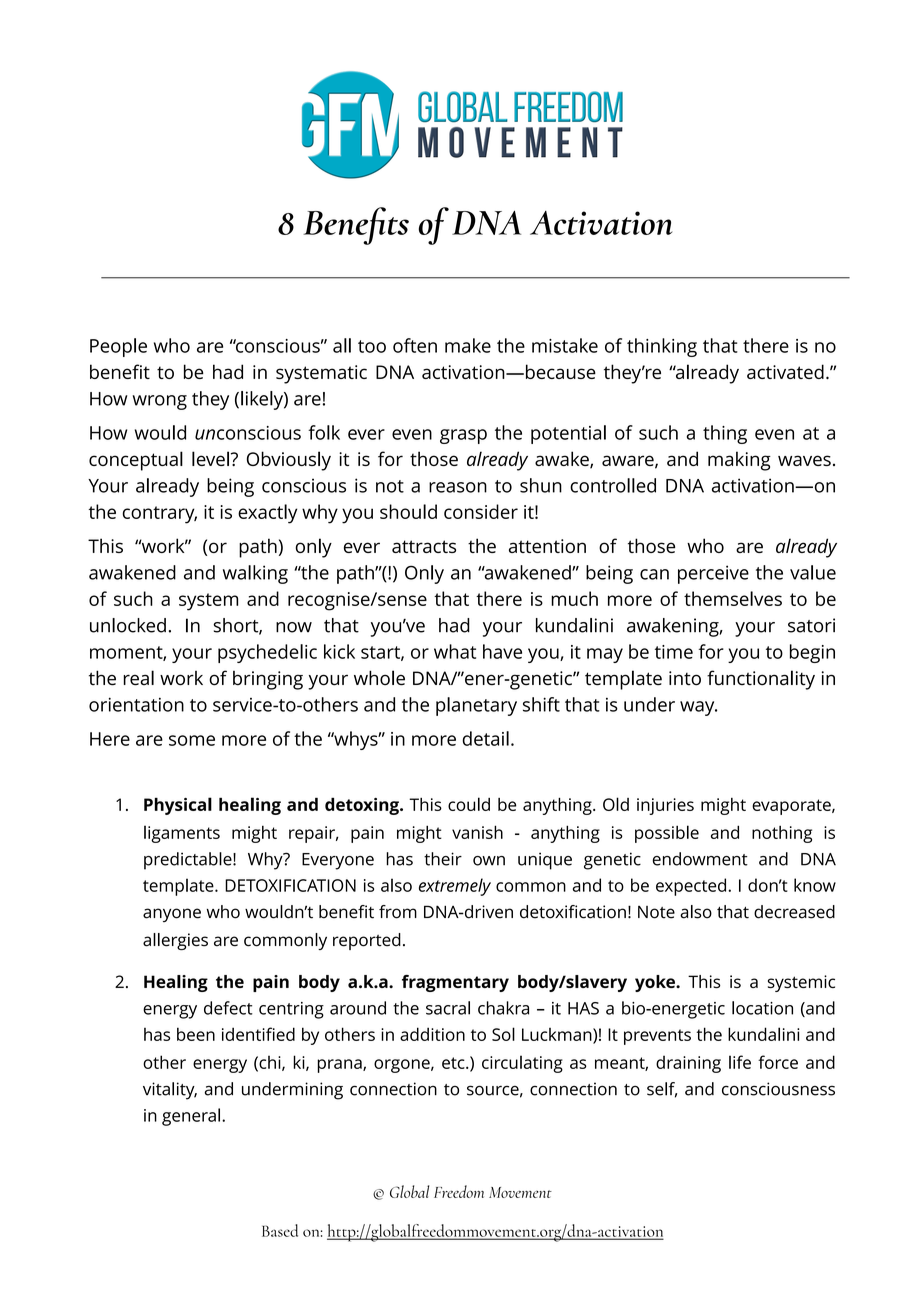  I want to click on Physical, so click(178, 806).
